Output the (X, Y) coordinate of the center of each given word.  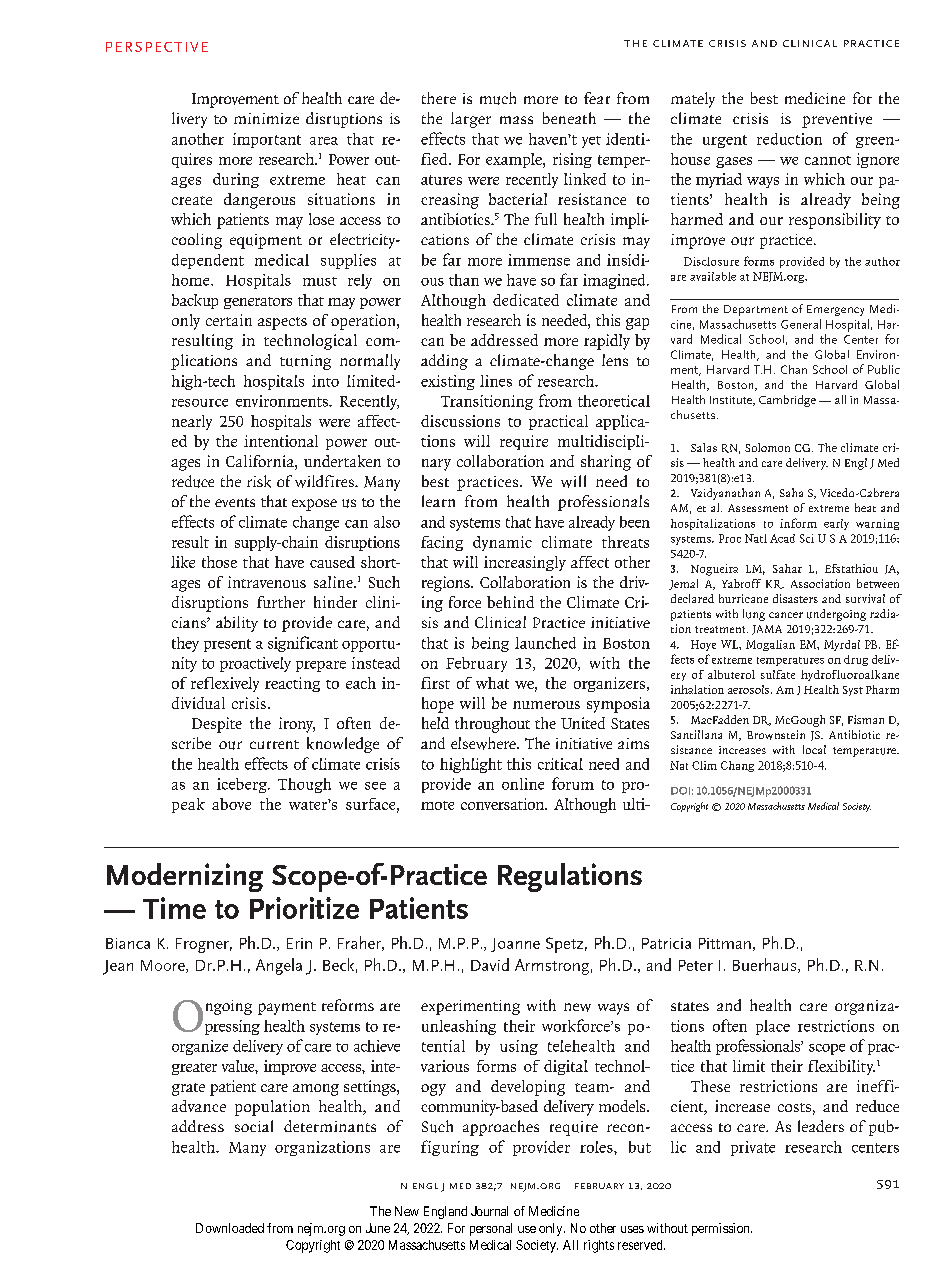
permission (722, 1229)
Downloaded (230, 1228)
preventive (837, 120)
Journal (489, 1211)
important (267, 140)
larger (471, 120)
